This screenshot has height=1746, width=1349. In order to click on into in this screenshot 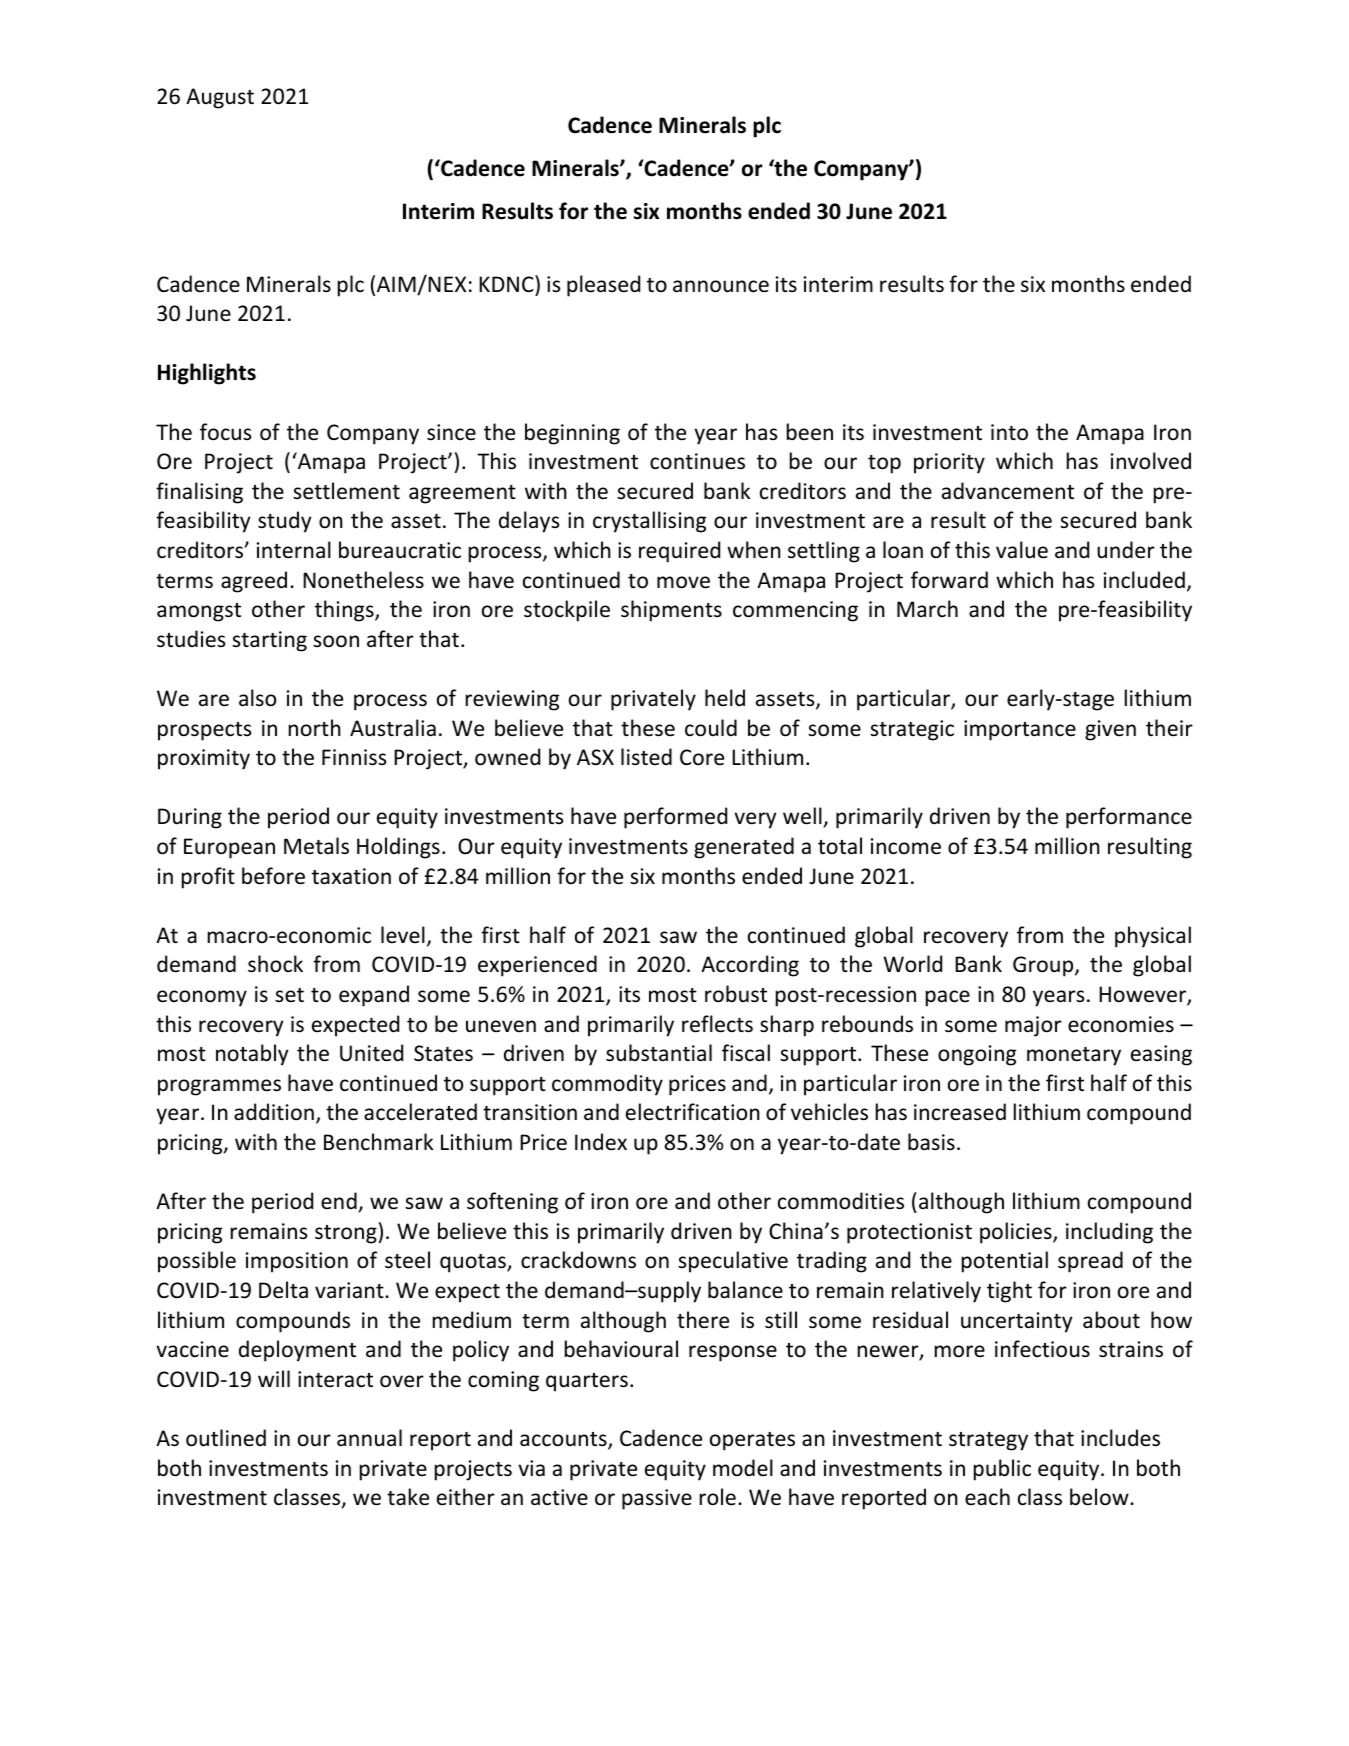, I will do `click(1009, 432)`.
